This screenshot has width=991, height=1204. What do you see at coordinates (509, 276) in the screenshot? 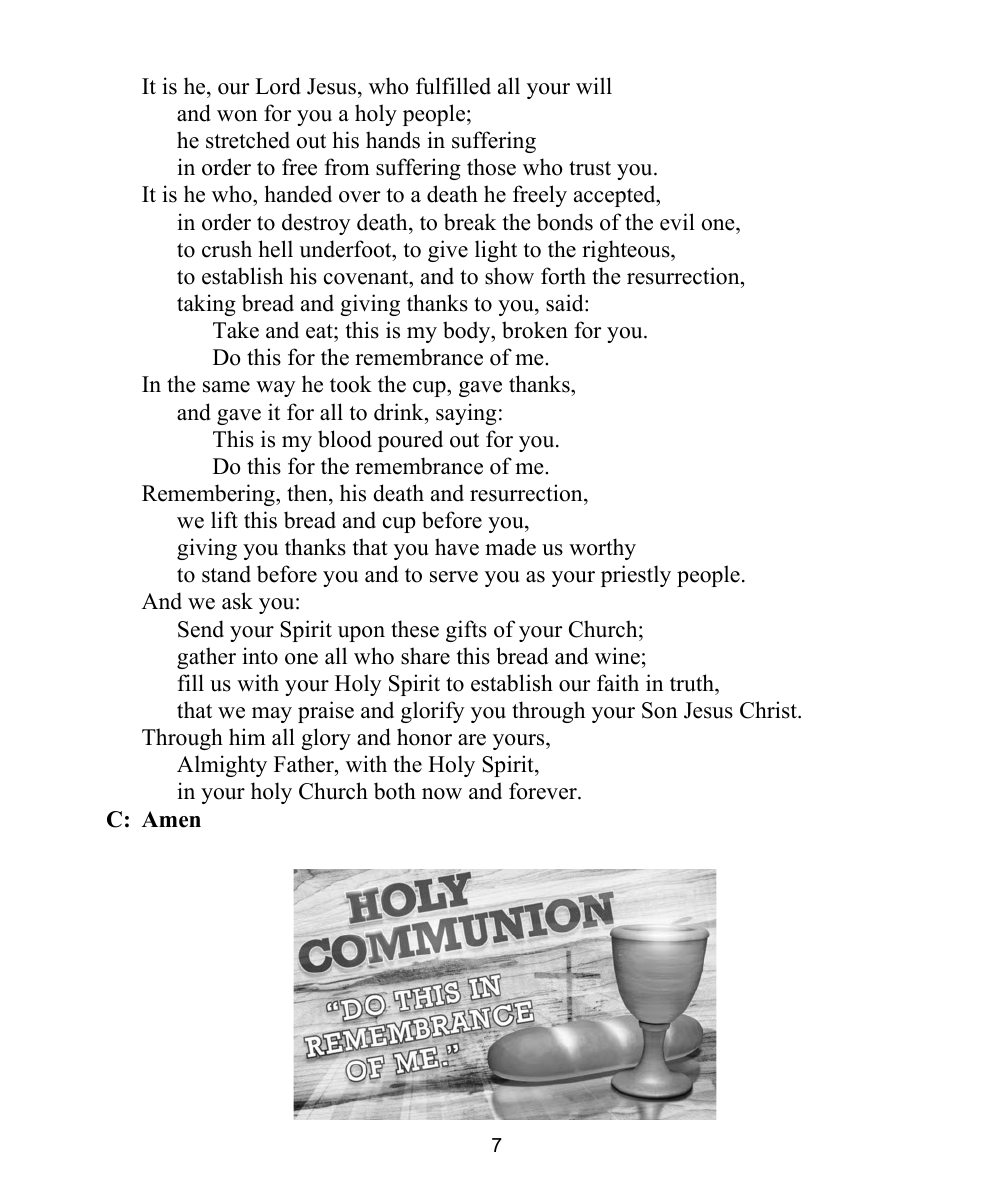
I see `show` at bounding box center [509, 276].
